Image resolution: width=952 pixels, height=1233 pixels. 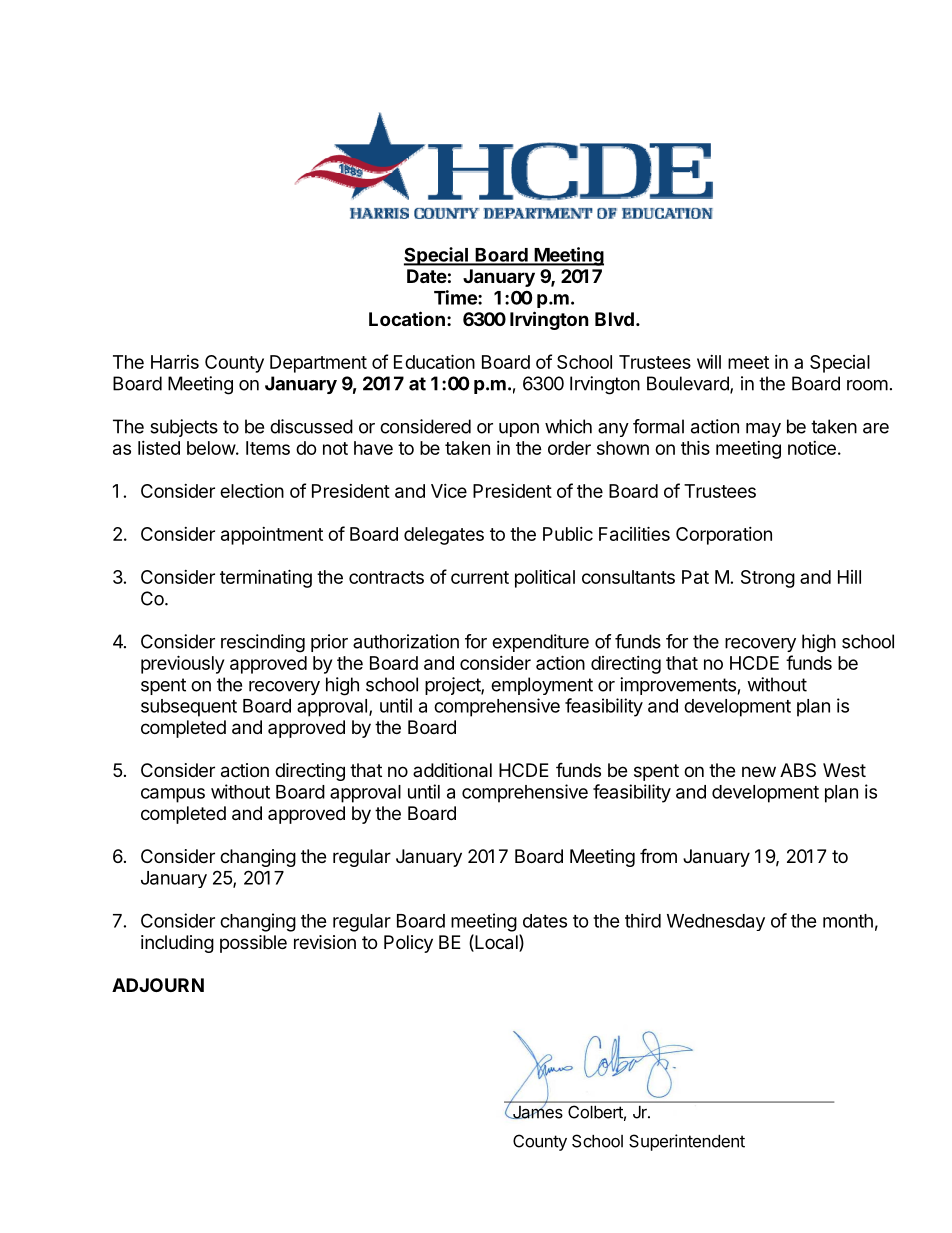 I want to click on terminating, so click(x=266, y=578).
